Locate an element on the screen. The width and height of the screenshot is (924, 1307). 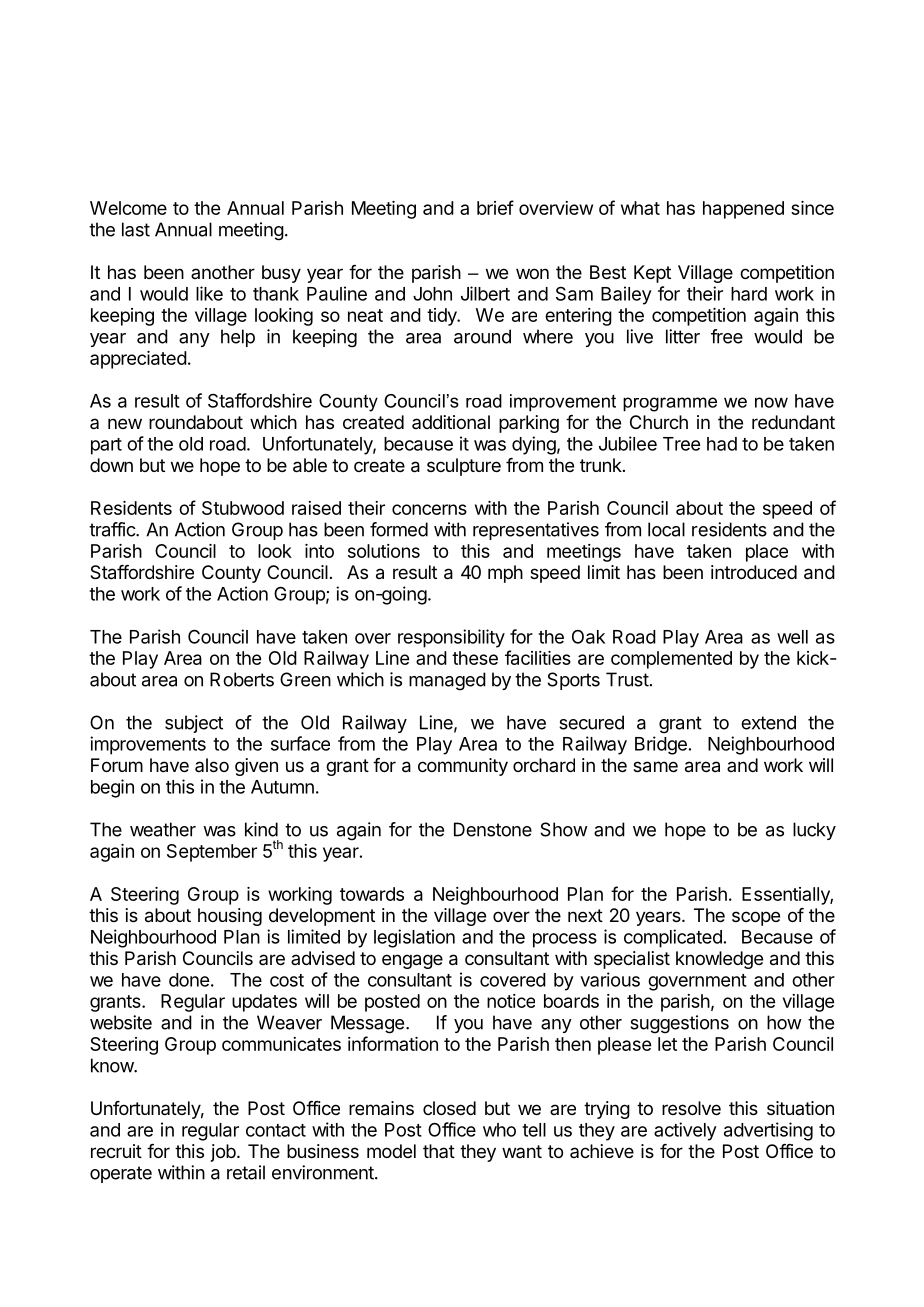
brief is located at coordinates (495, 207).
